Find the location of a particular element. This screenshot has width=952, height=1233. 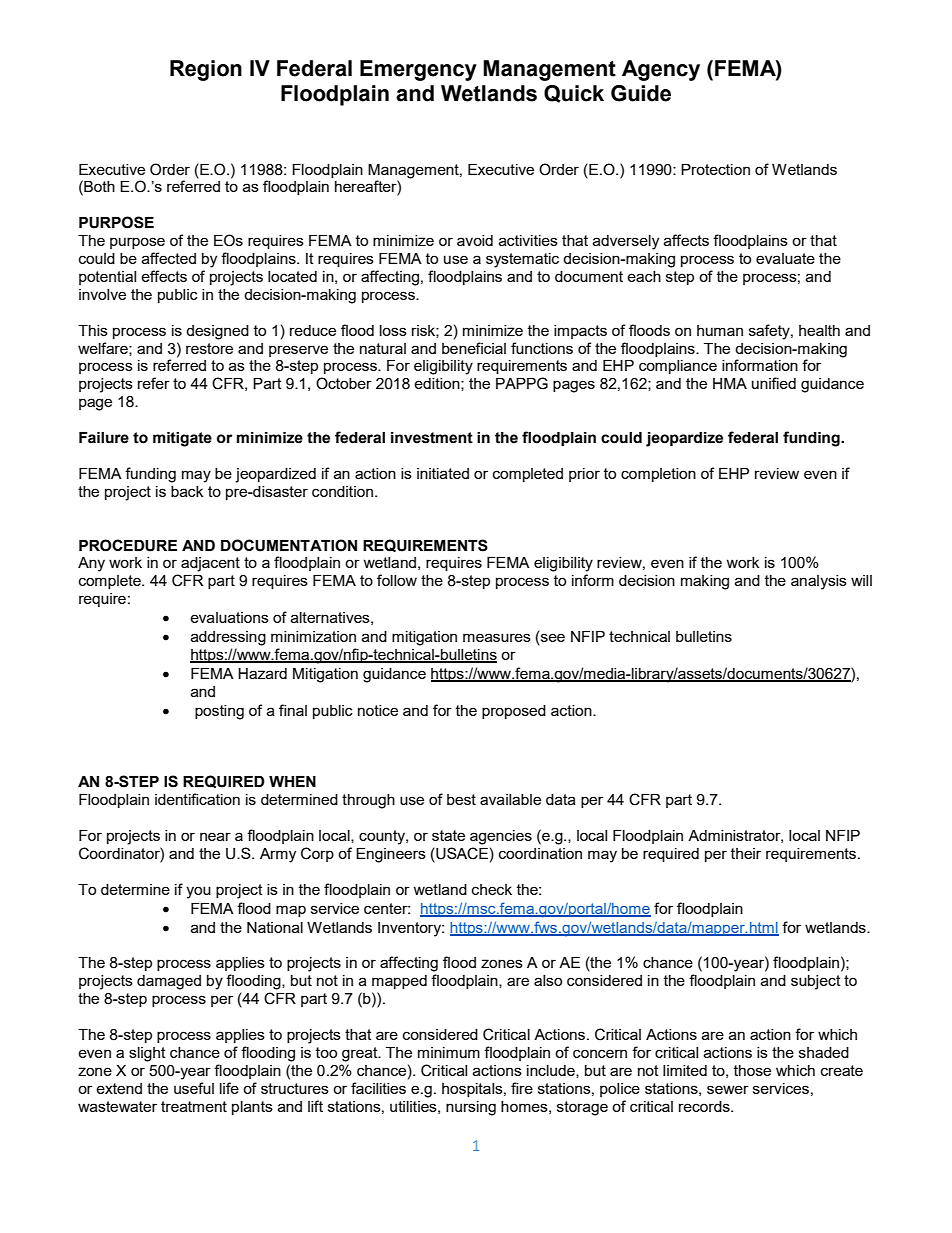

Protection is located at coordinates (715, 169).
